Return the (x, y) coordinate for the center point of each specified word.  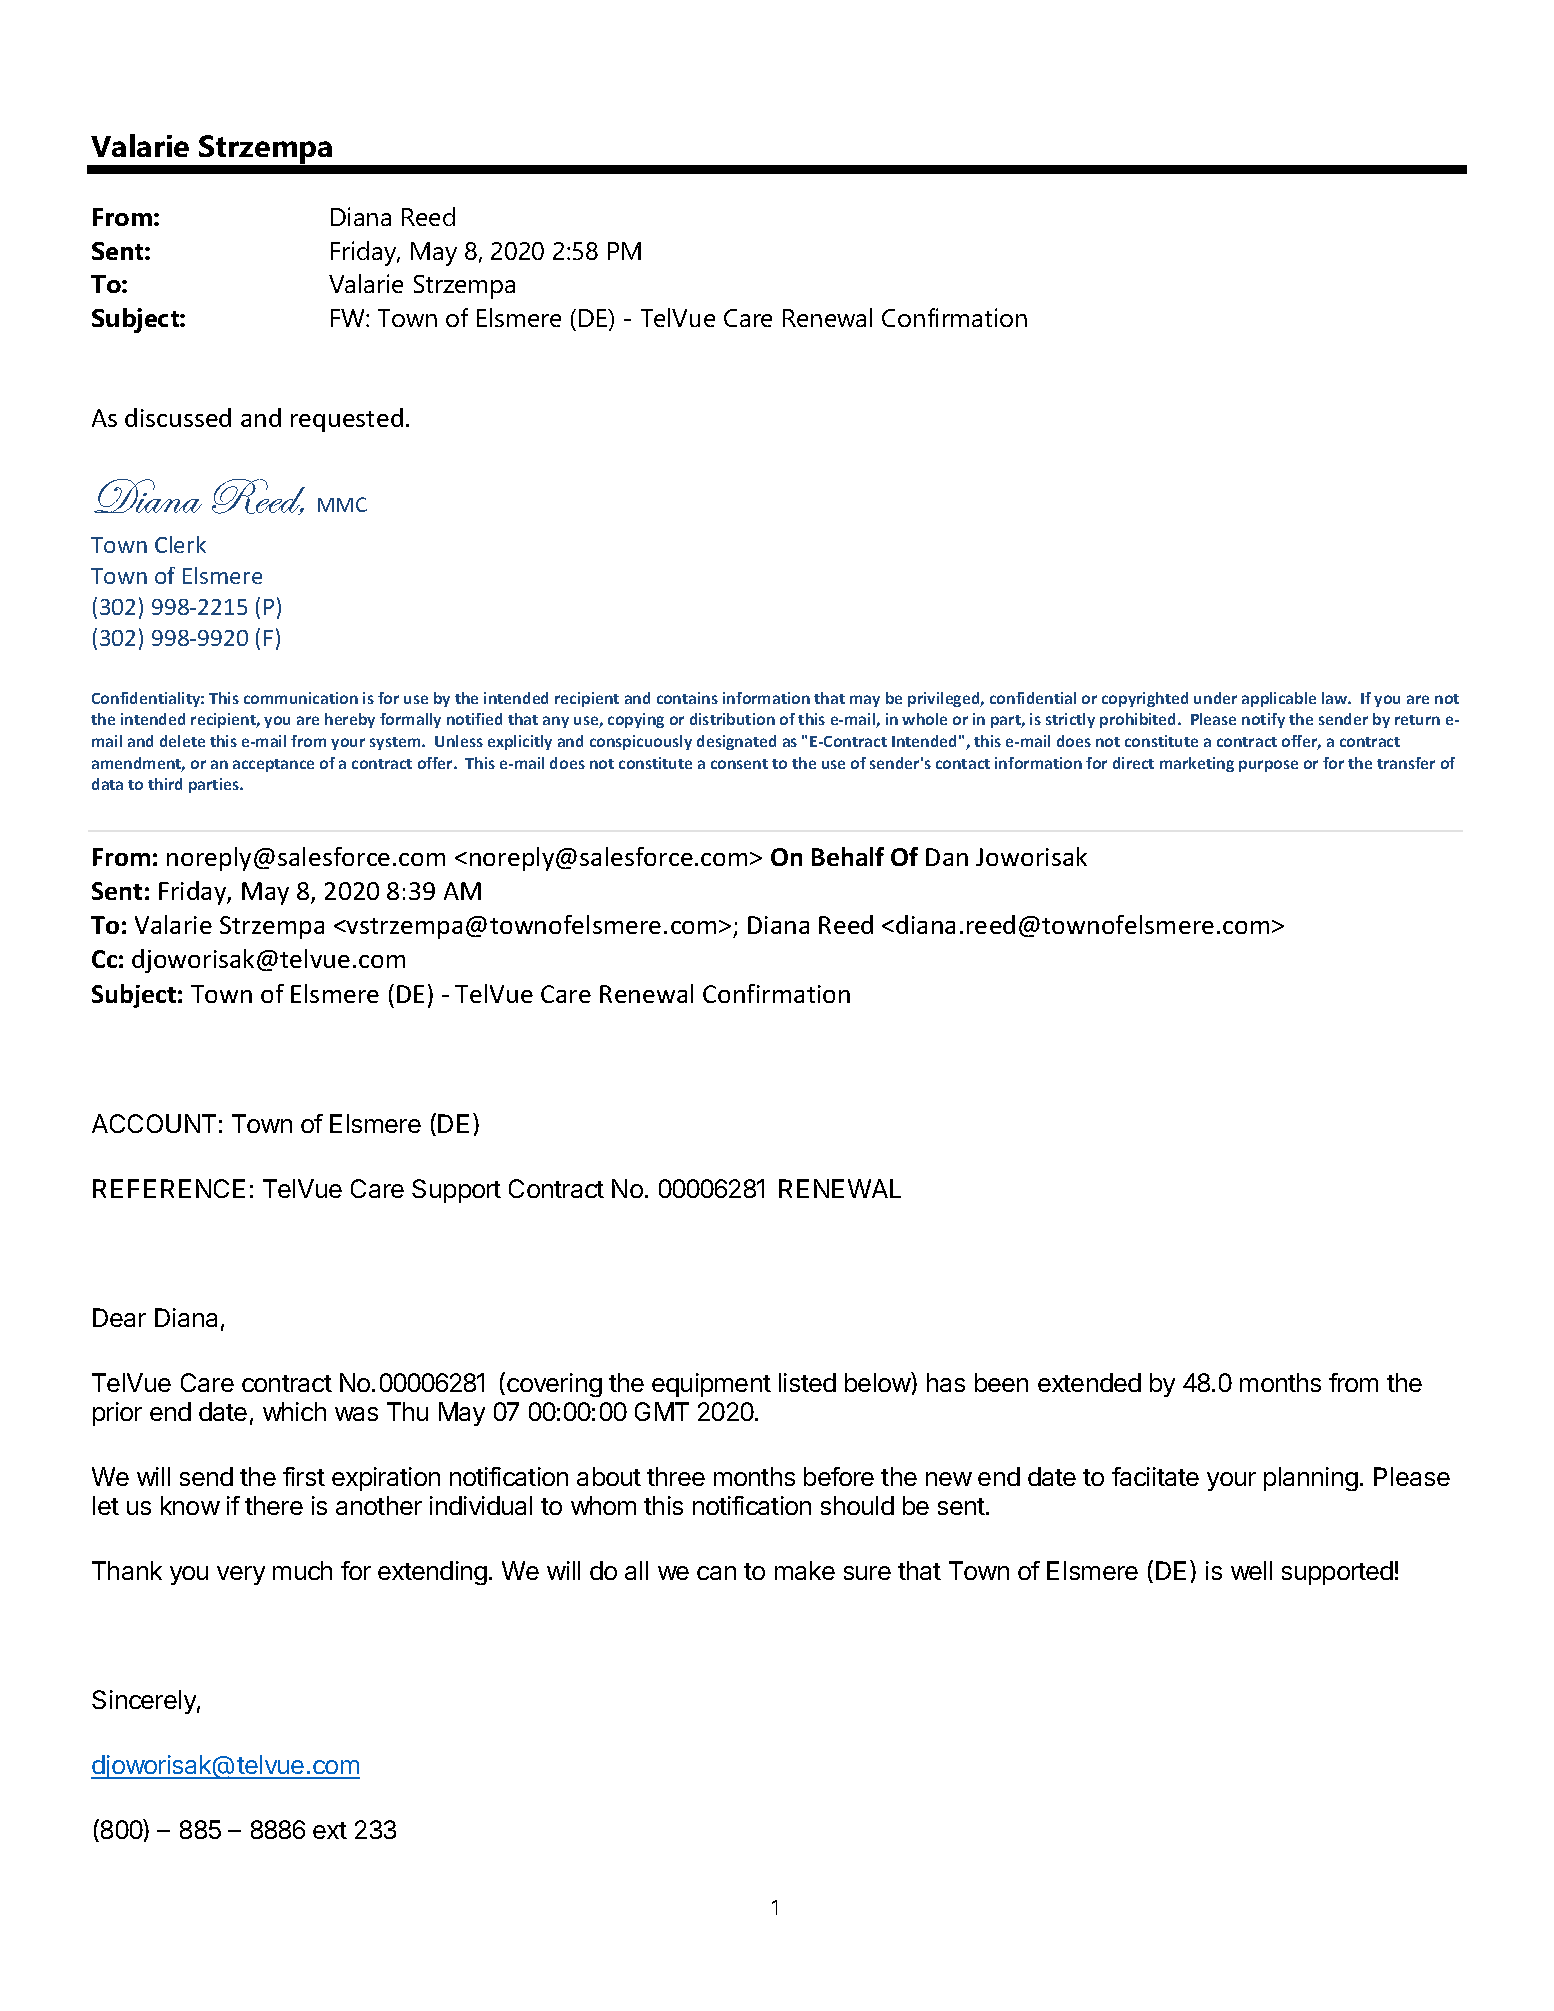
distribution (732, 719)
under (1215, 698)
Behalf (848, 856)
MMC (342, 504)
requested (347, 420)
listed (807, 1382)
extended (1089, 1382)
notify (1263, 720)
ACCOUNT (154, 1123)
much (302, 1570)
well (1251, 1570)
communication (301, 698)
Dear (119, 1317)
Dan (947, 857)
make (805, 1570)
